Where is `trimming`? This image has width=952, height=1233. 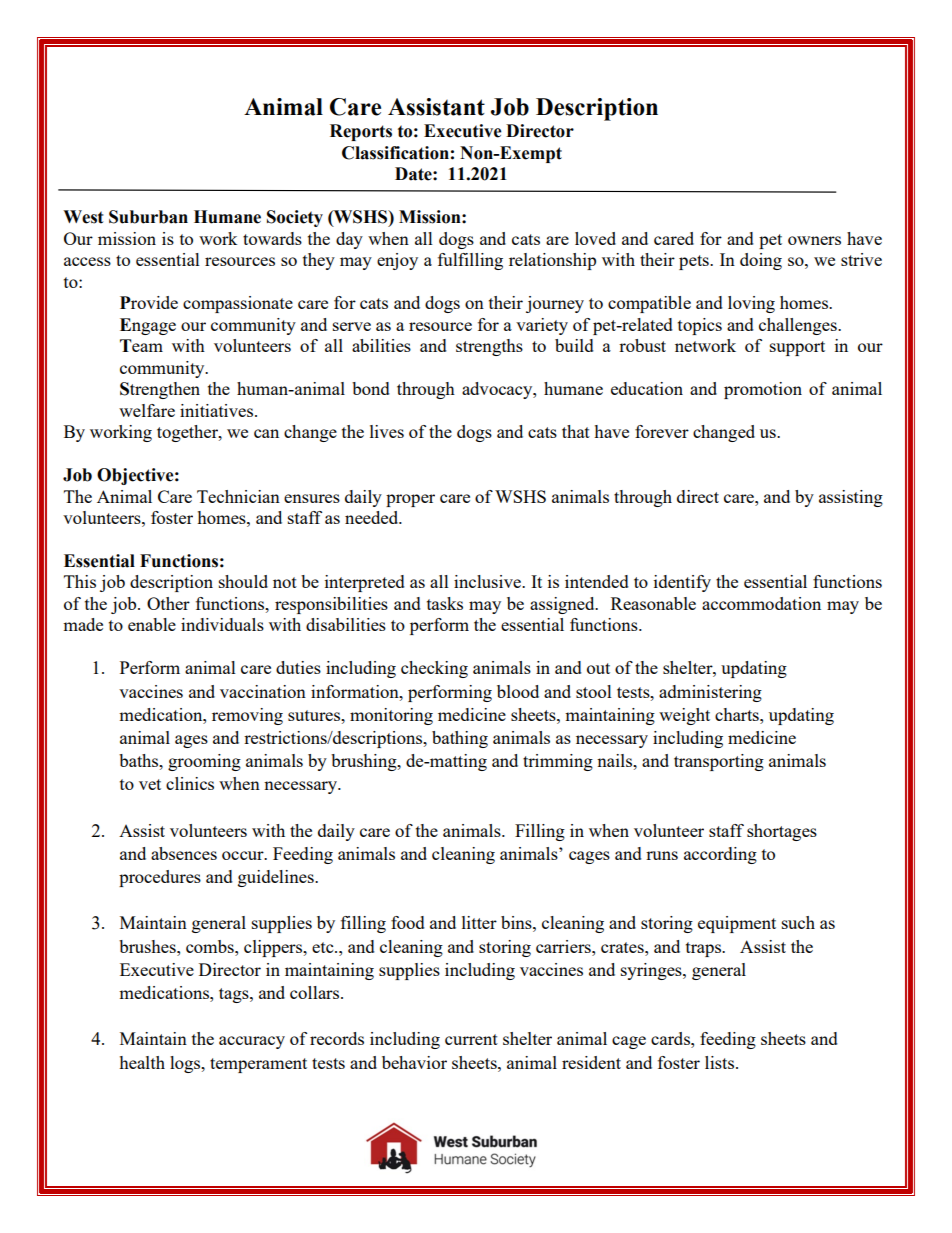 trimming is located at coordinates (558, 762).
